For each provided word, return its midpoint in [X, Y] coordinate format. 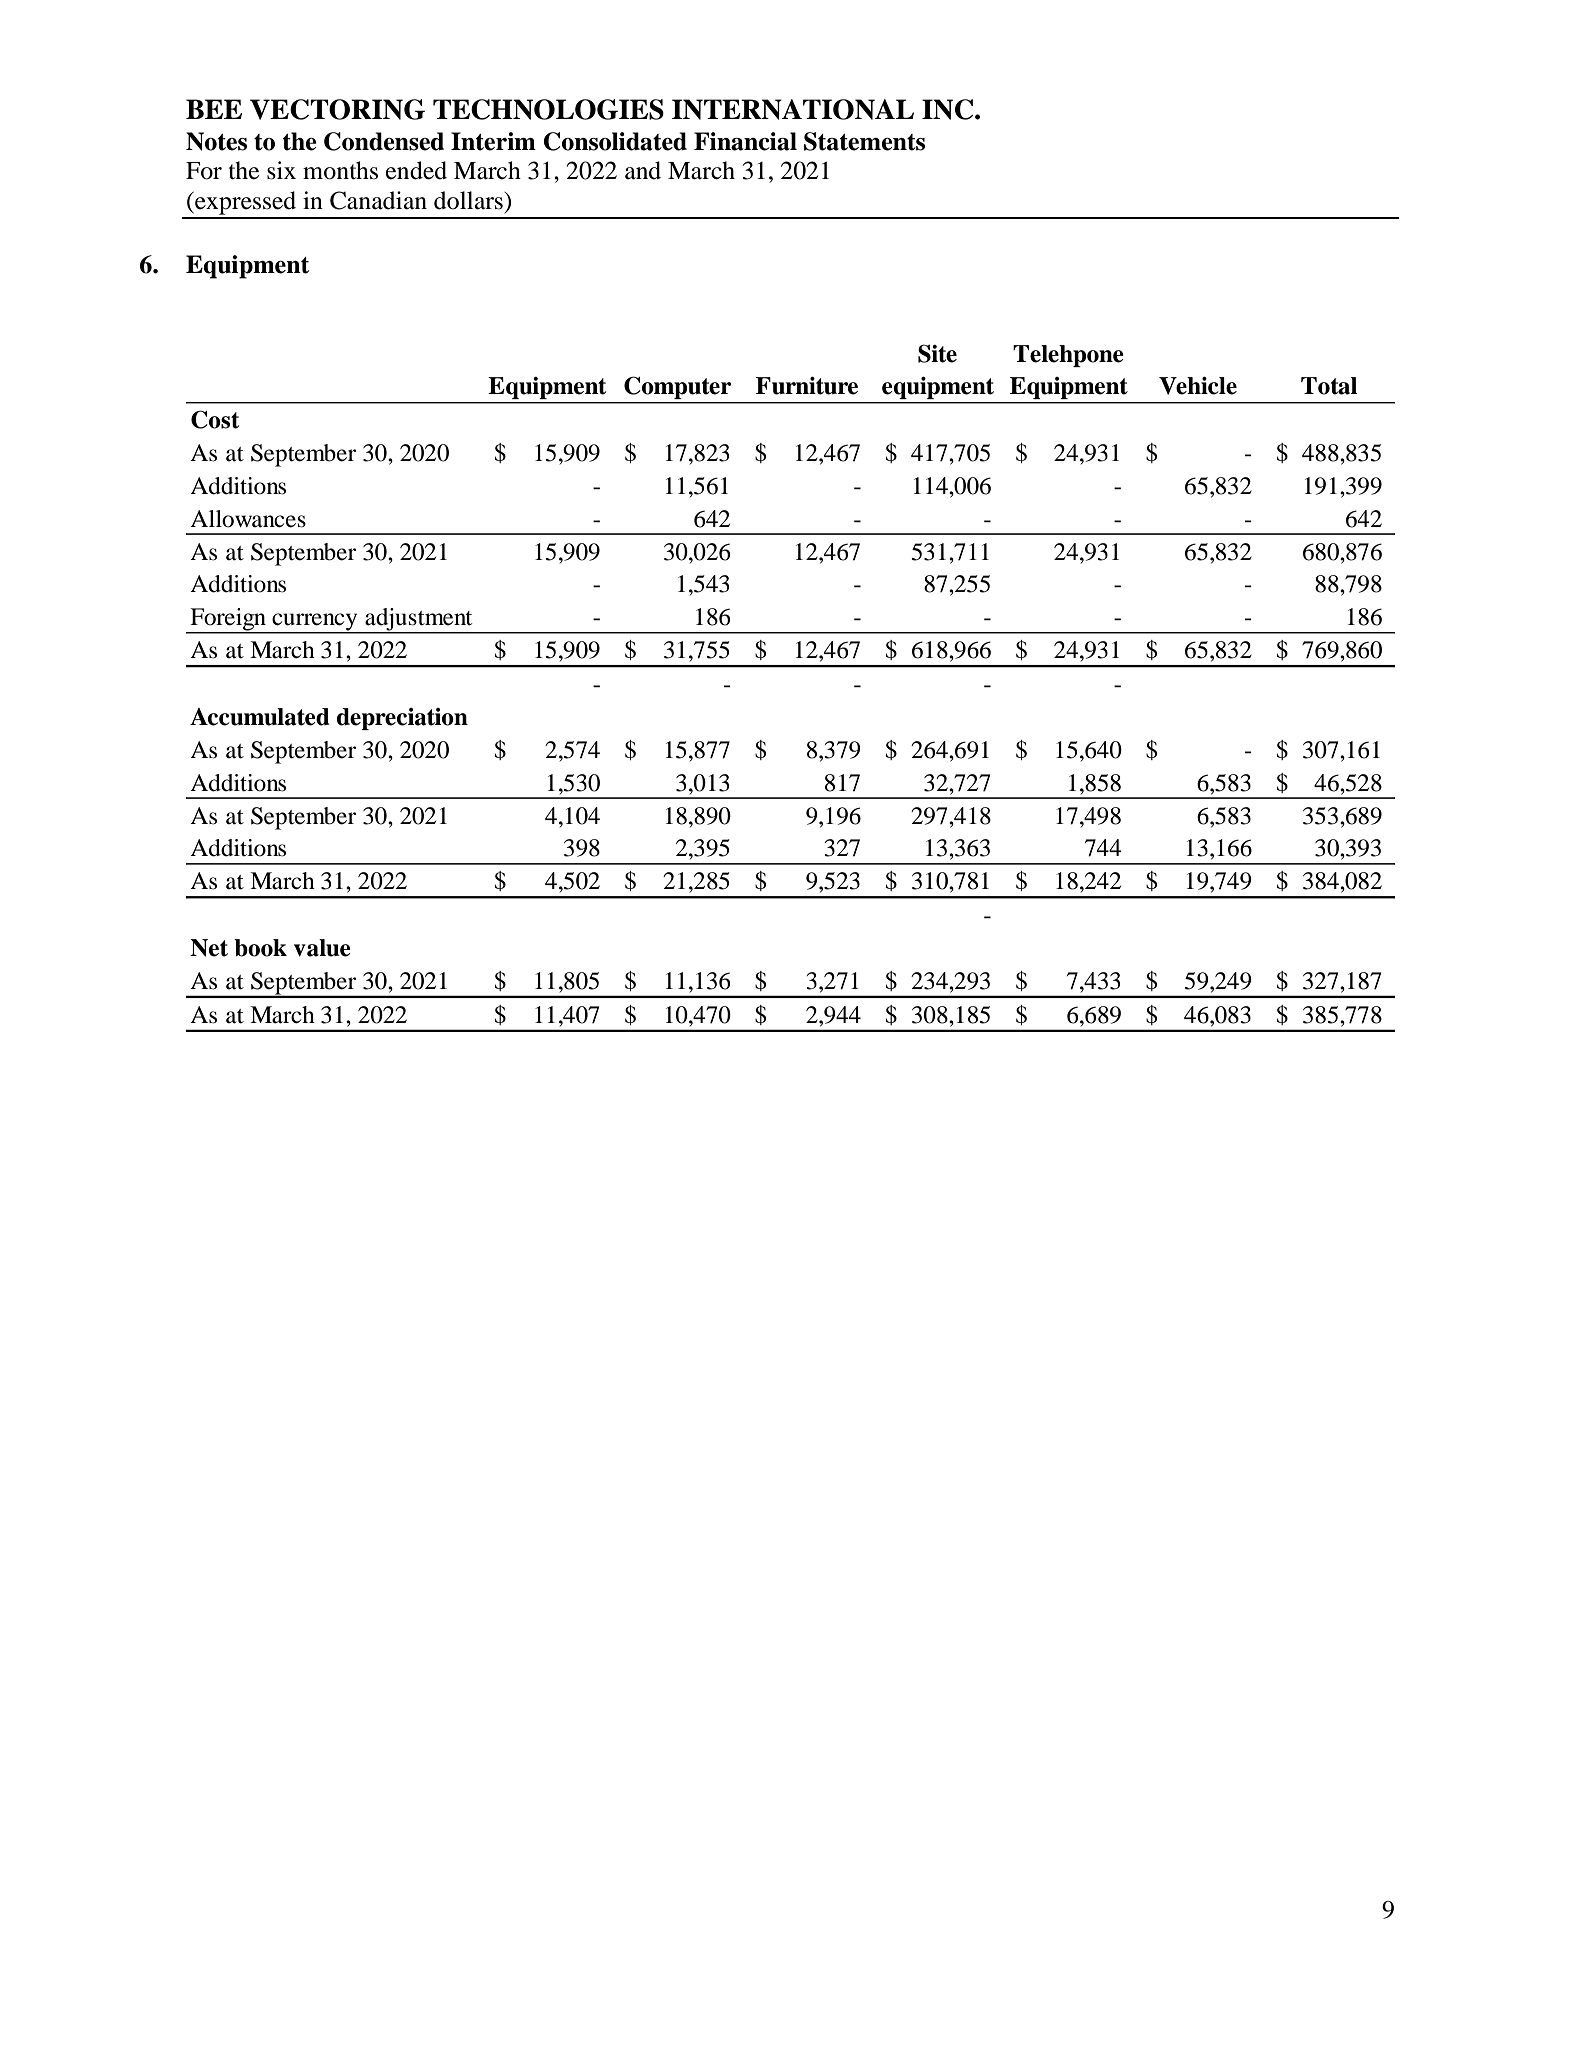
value [322, 948]
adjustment [419, 620]
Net [209, 948]
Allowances [248, 519]
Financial [745, 141]
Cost [215, 419]
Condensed [384, 141]
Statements [864, 141]
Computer [677, 388]
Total [1329, 386]
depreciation [402, 719]
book [260, 948]
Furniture [807, 386]
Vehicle [1198, 386]
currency [315, 623]
